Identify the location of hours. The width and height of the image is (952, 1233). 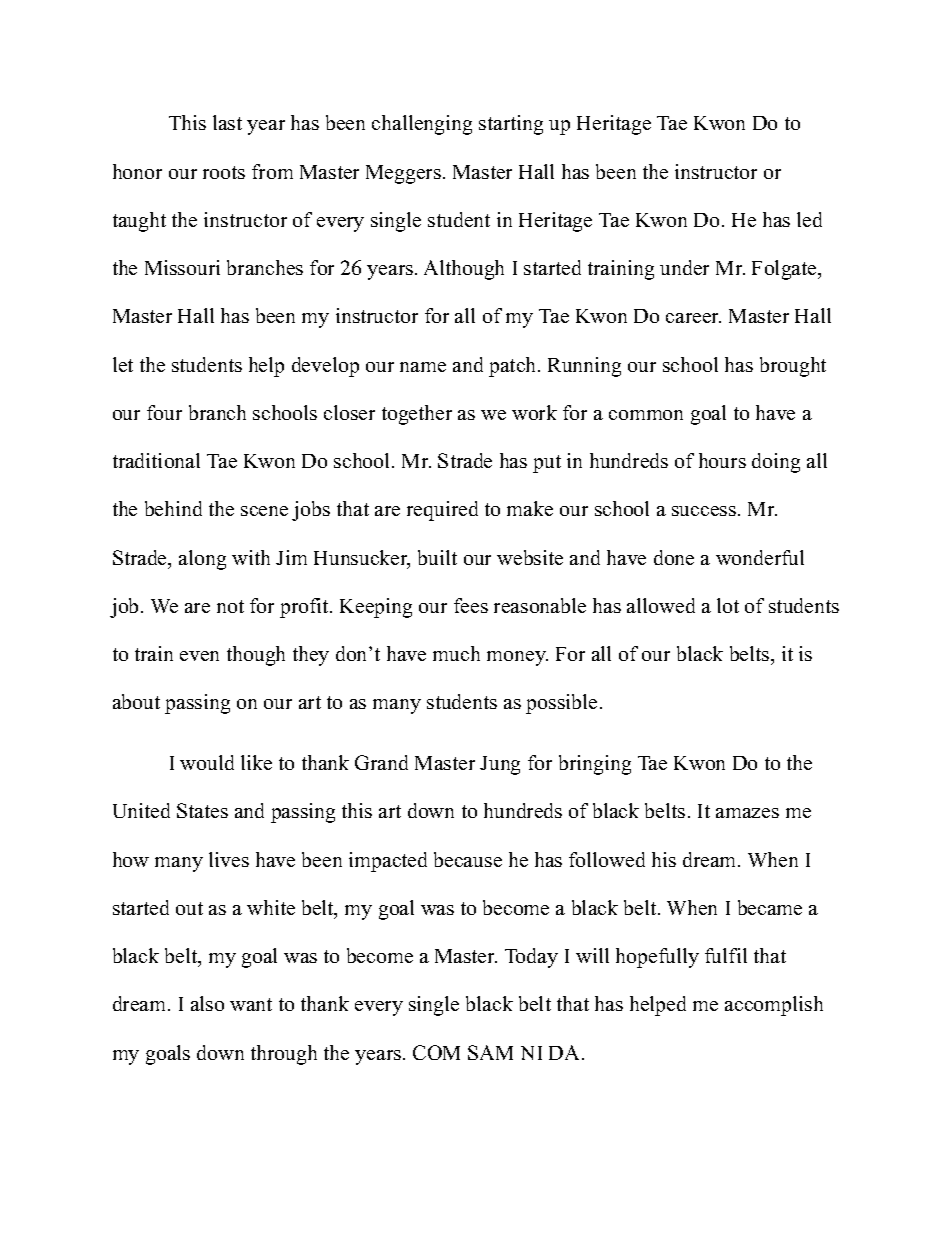
(722, 460).
